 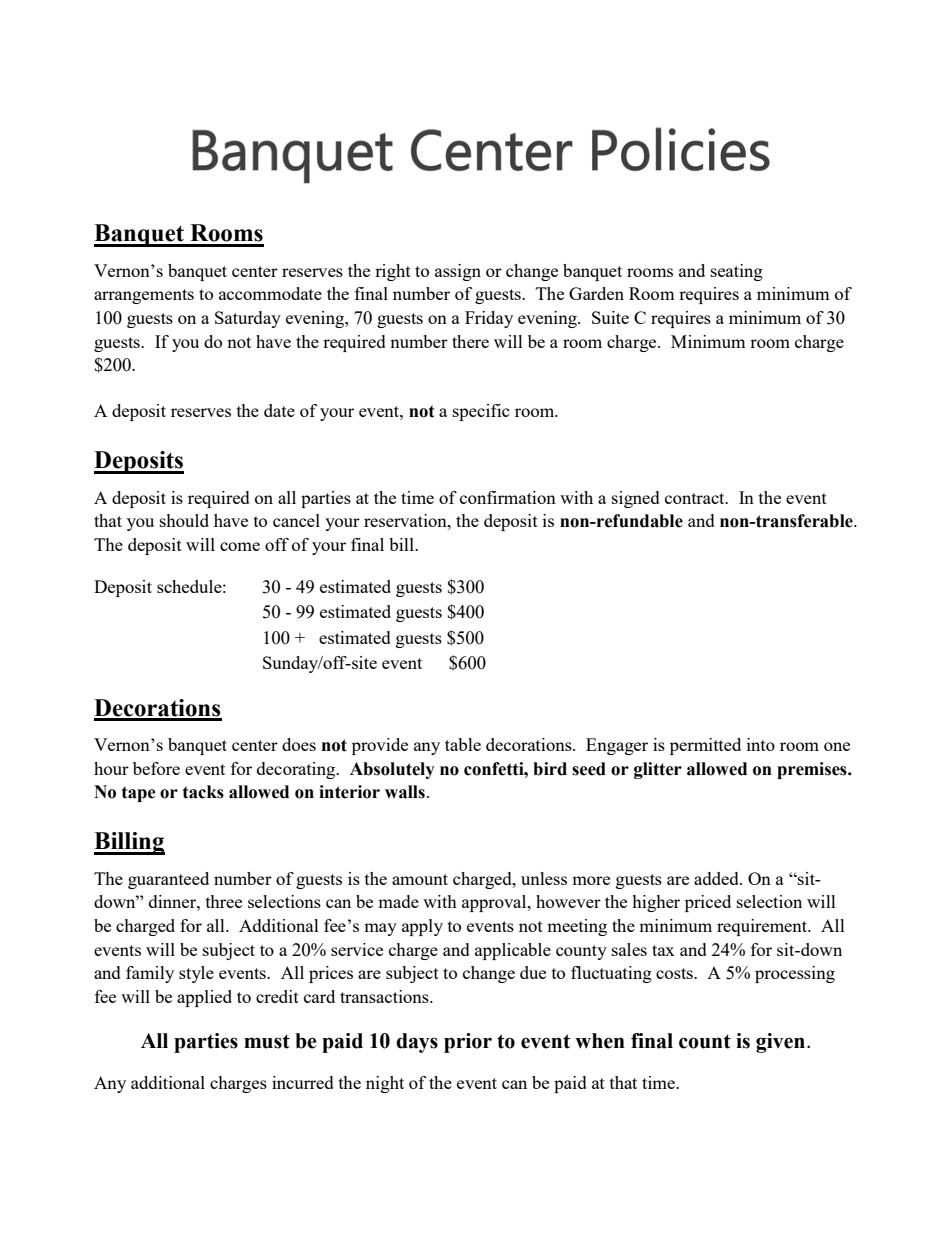 What do you see at coordinates (813, 770) in the image?
I see `premises` at bounding box center [813, 770].
